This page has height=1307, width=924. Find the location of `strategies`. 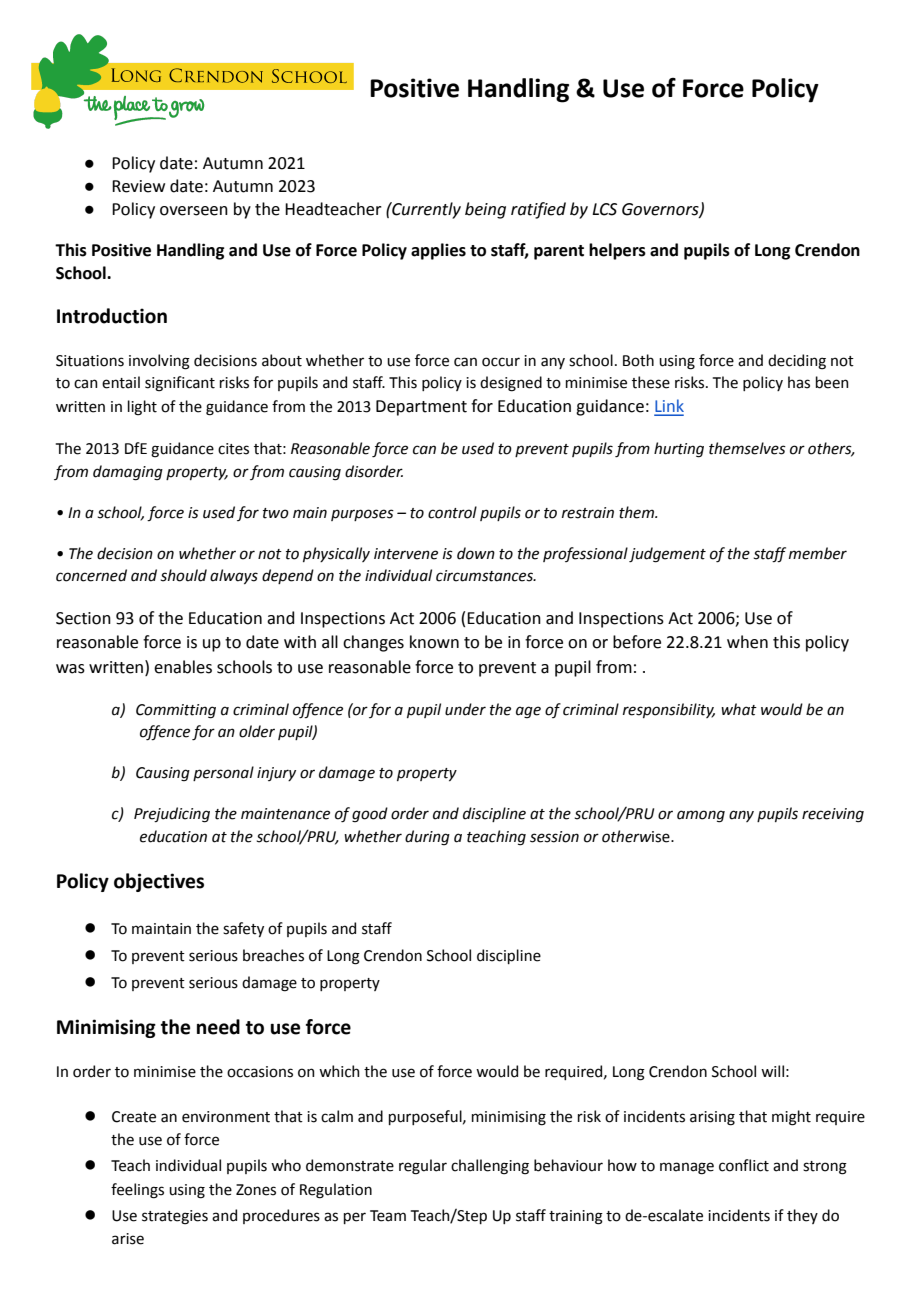

strategies is located at coordinates (175, 1217).
